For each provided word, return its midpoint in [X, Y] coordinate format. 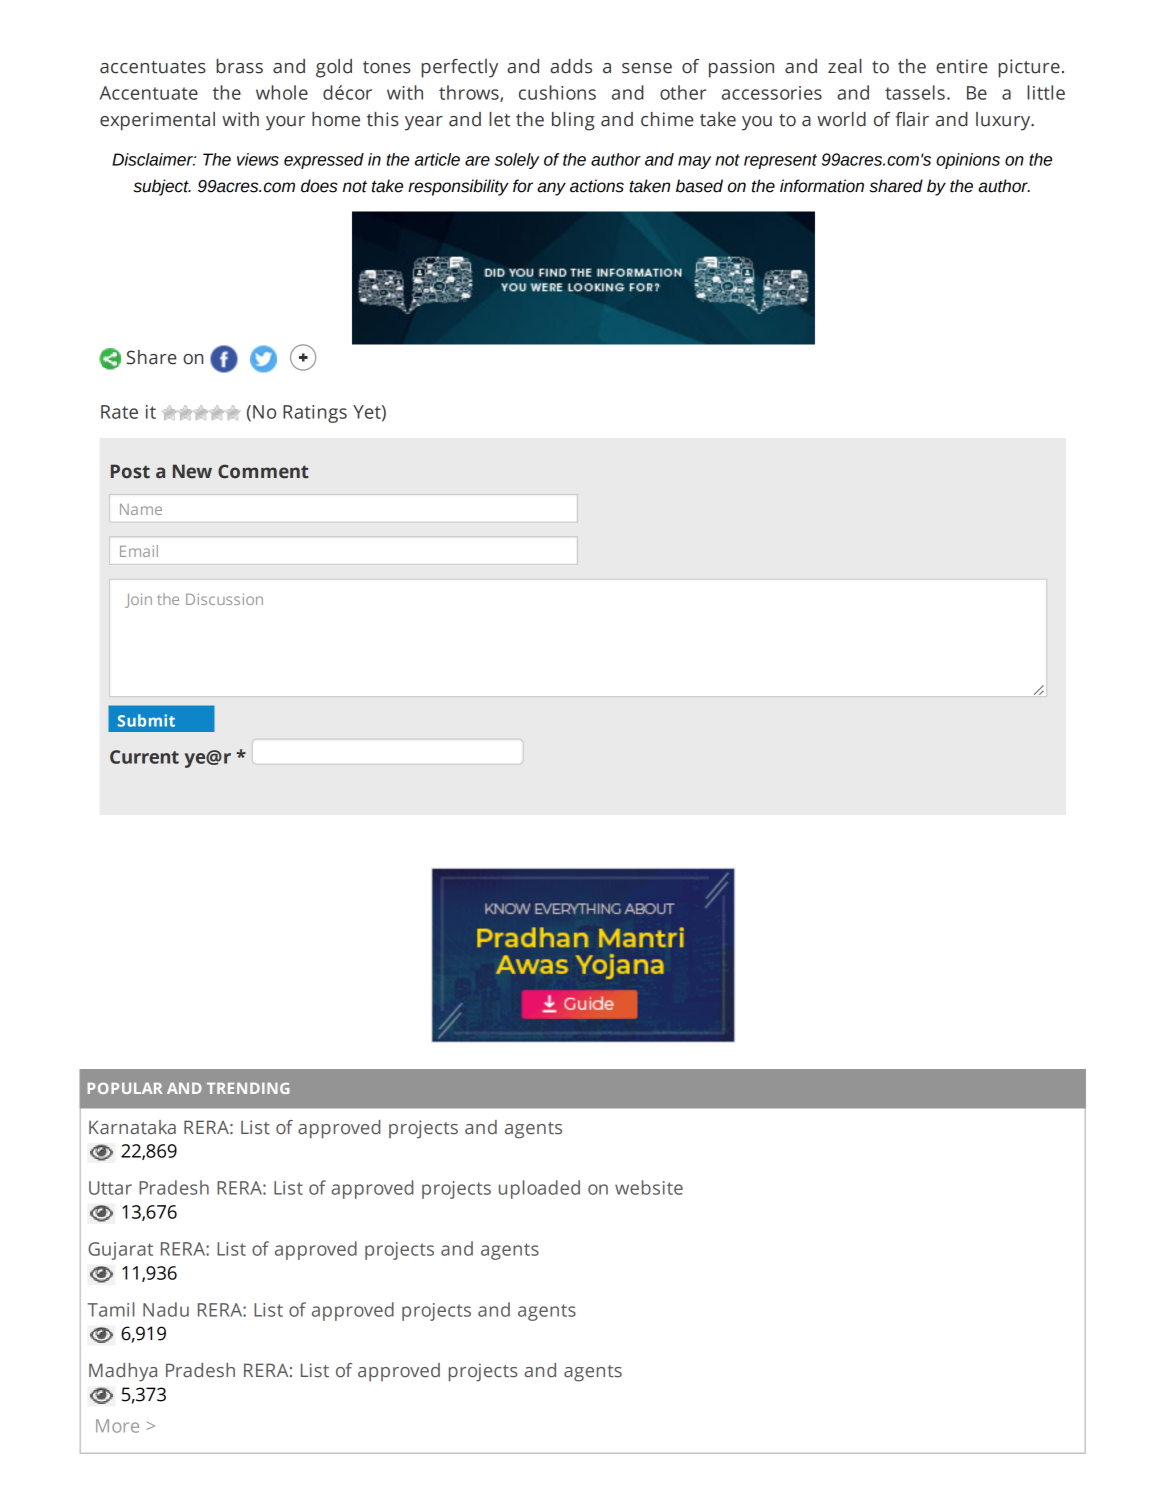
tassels [915, 92]
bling [573, 121]
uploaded [539, 1189]
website [649, 1187]
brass [239, 66]
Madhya [123, 1372]
